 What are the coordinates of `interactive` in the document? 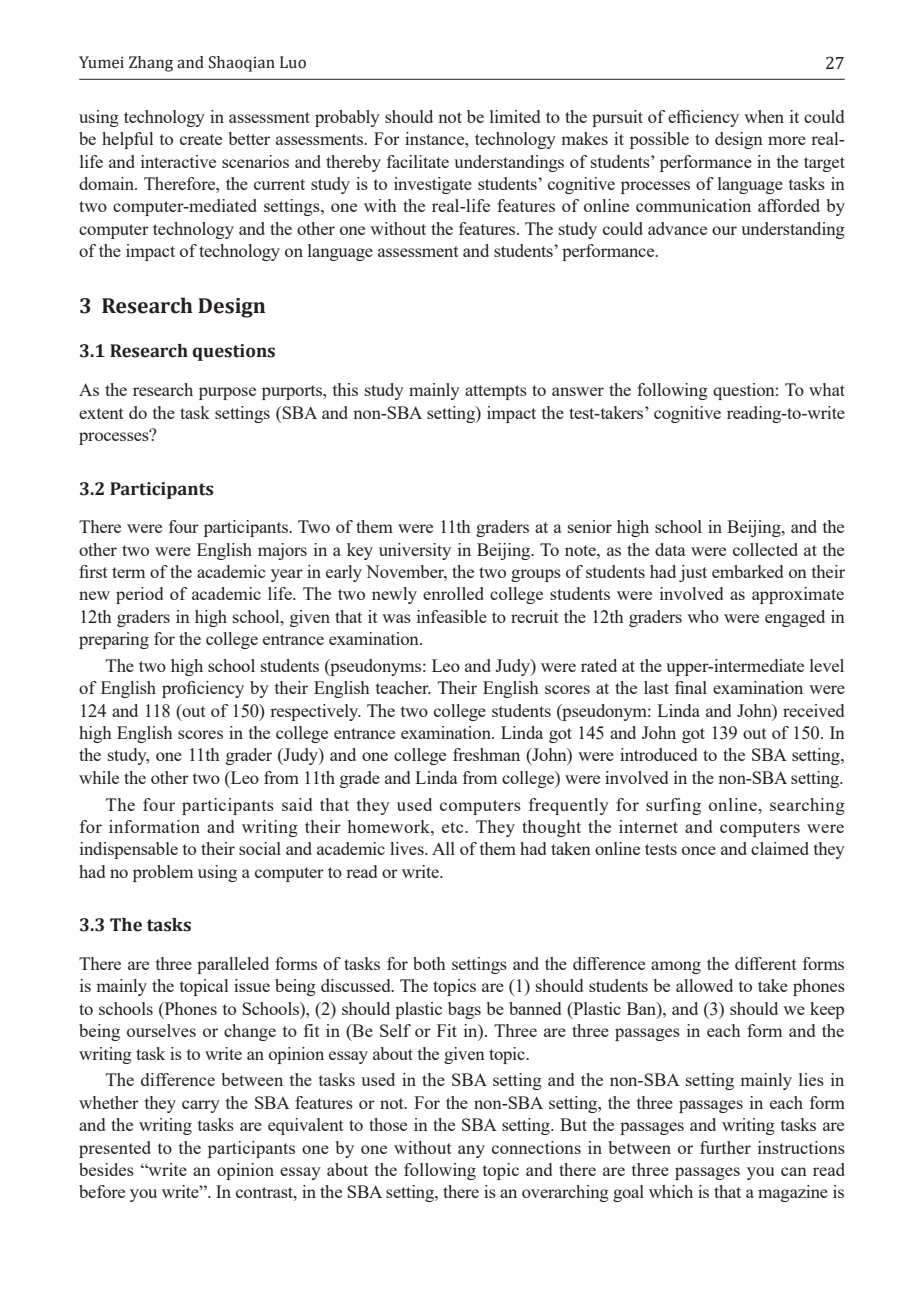 It's located at (178, 161).
